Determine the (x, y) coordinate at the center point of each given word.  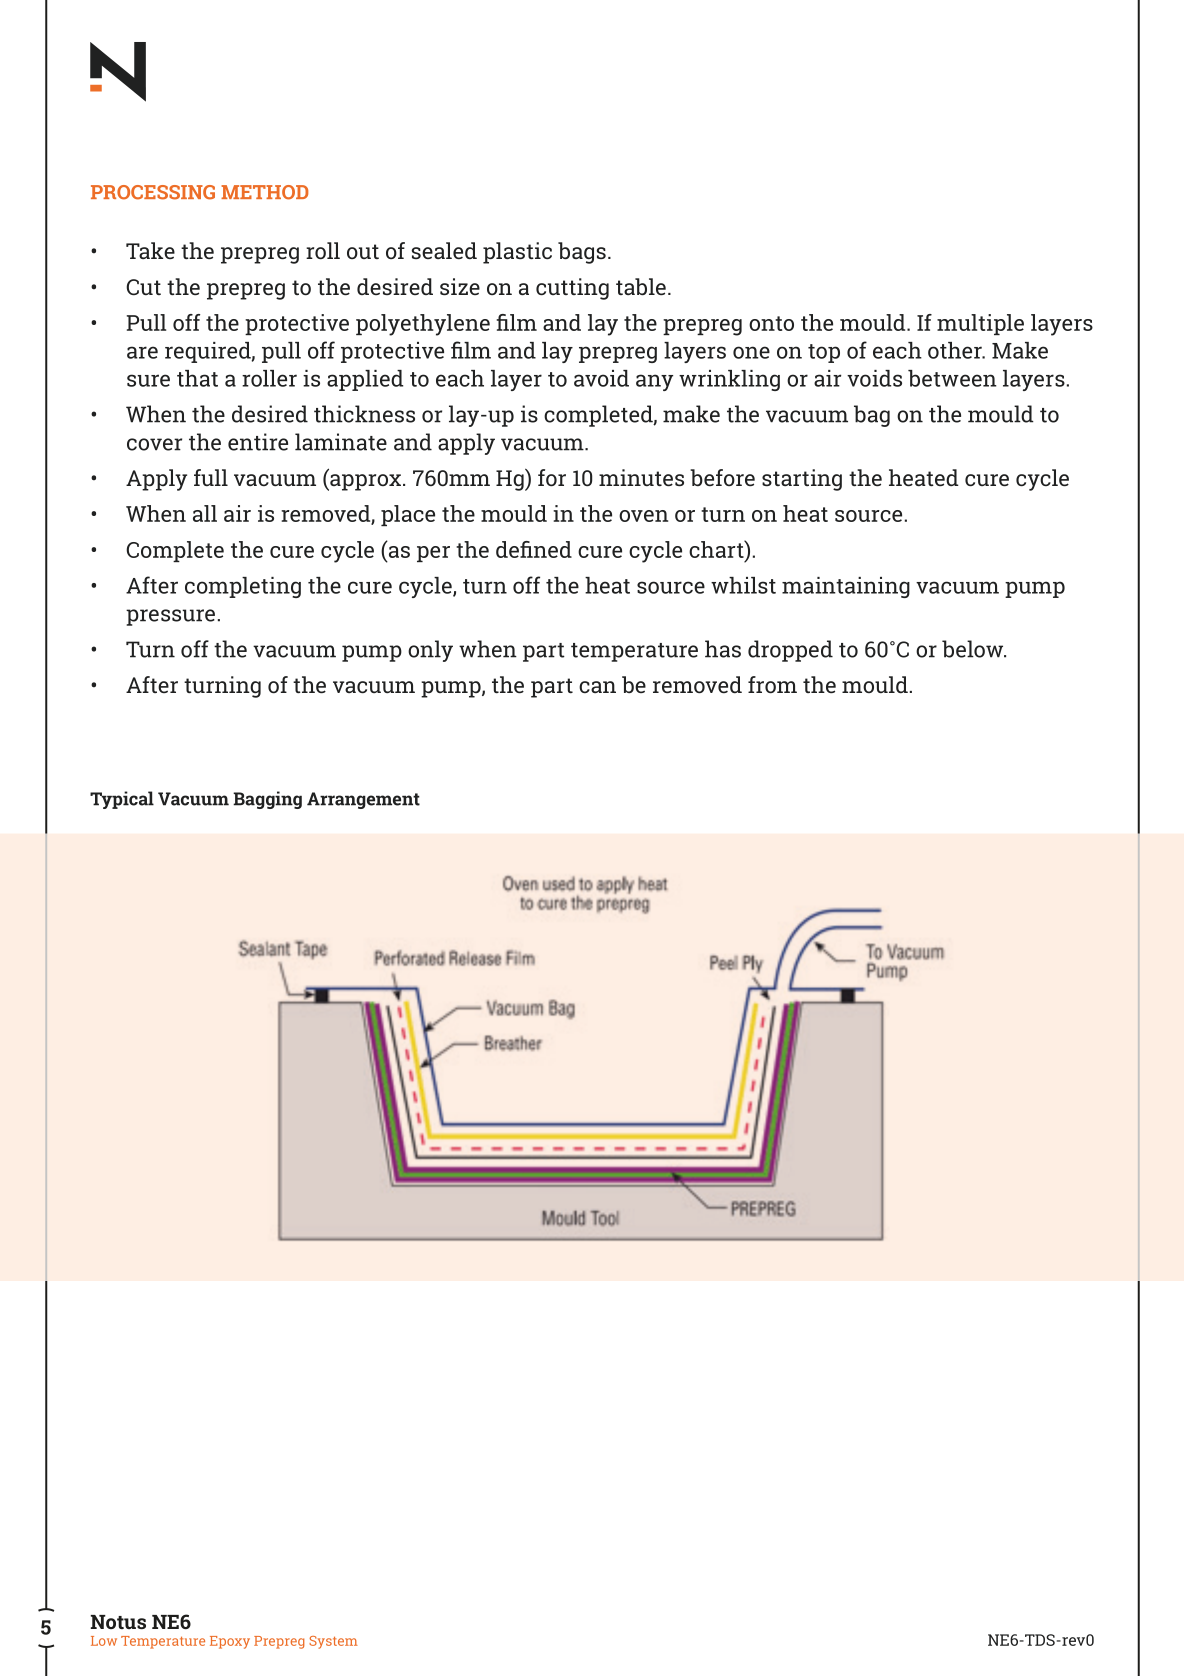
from (772, 684)
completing (243, 587)
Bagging (267, 800)
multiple (980, 324)
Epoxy (230, 1642)
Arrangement (363, 800)
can (597, 687)
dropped (790, 651)
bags (582, 253)
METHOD (264, 192)
